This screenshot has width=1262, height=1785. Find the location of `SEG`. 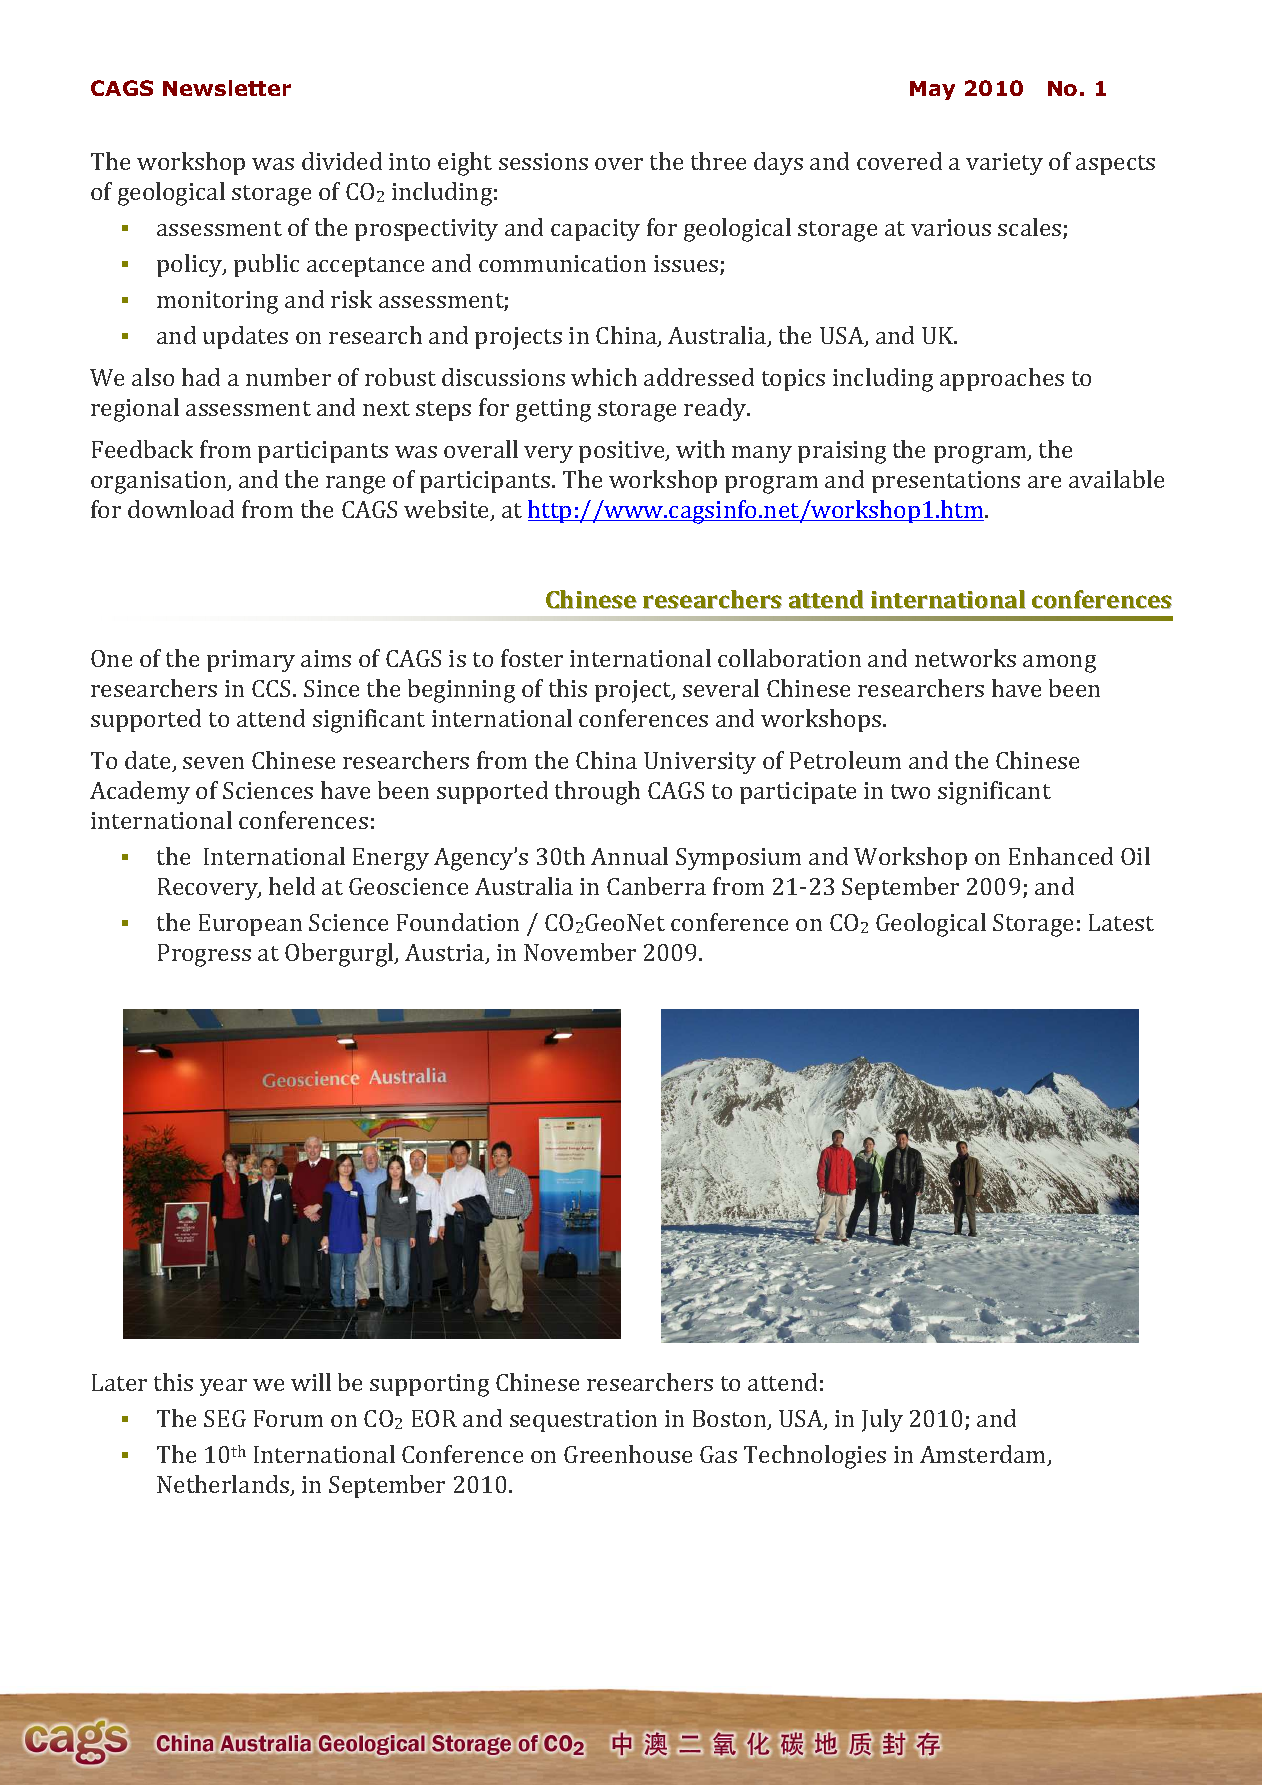

SEG is located at coordinates (225, 1418).
